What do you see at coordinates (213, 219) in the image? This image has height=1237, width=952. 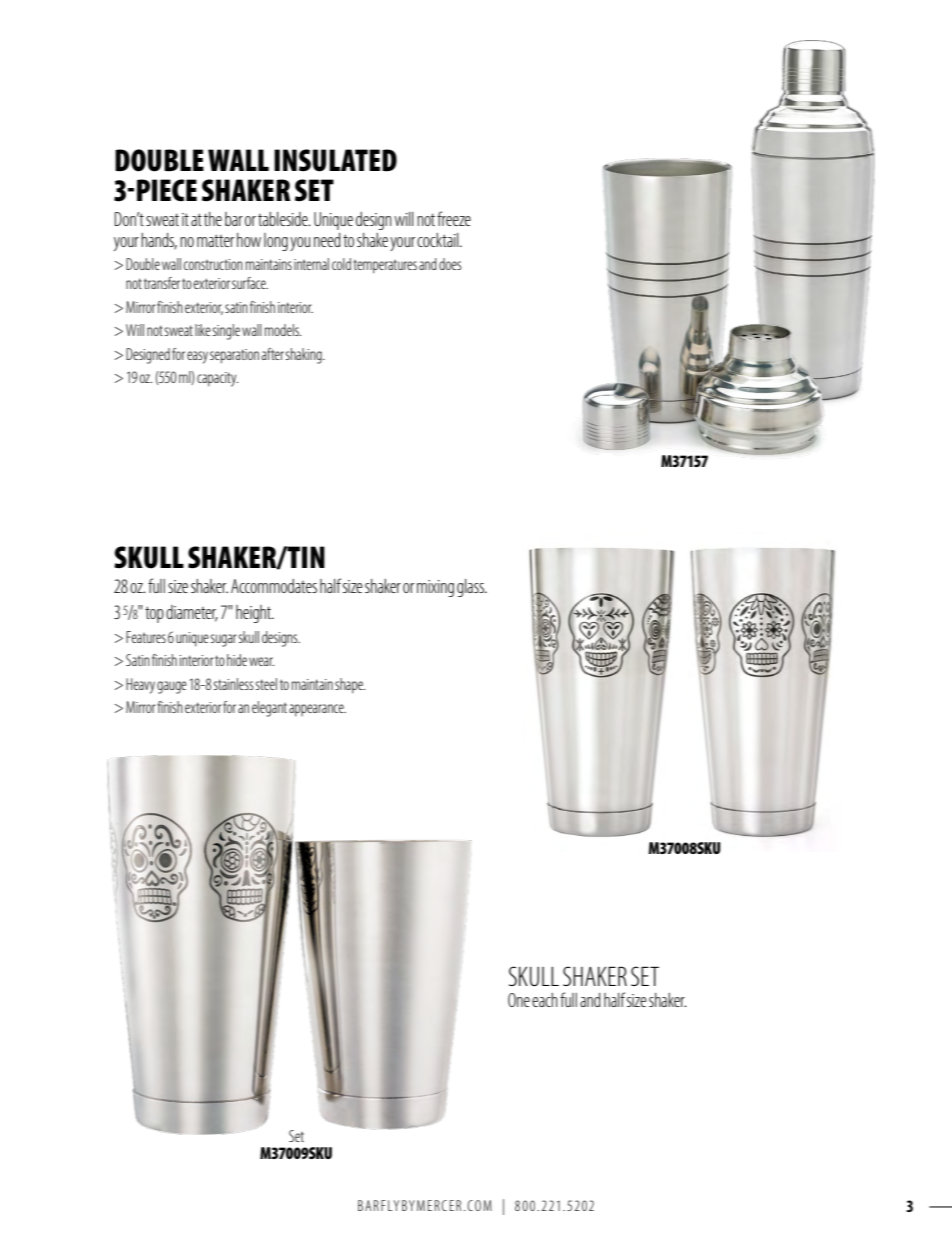 I see `the` at bounding box center [213, 219].
